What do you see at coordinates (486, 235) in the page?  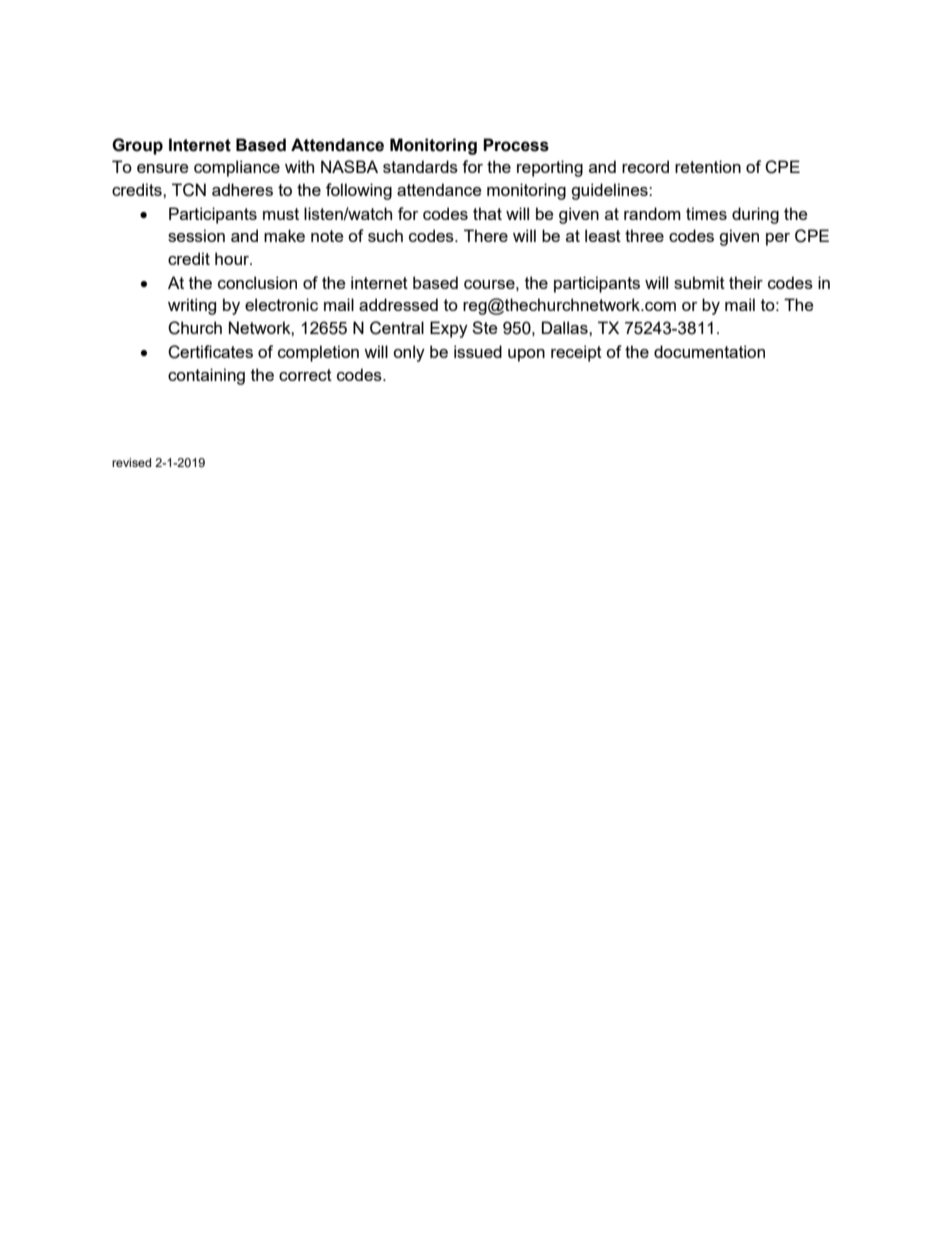 I see `There` at bounding box center [486, 235].
